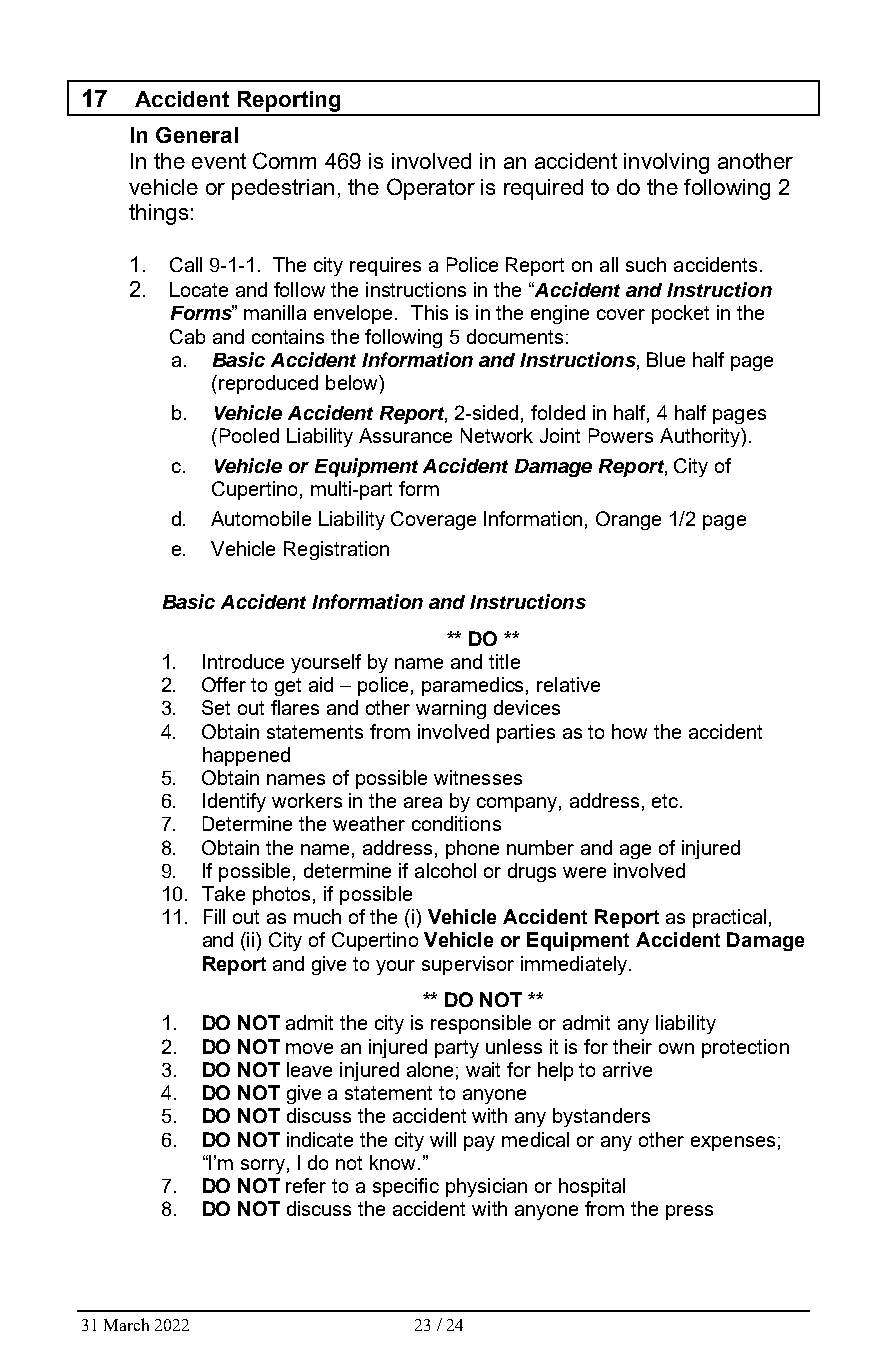 This page has height=1372, width=887. Describe the element at coordinates (431, 189) in the page. I see `Operator` at that location.
